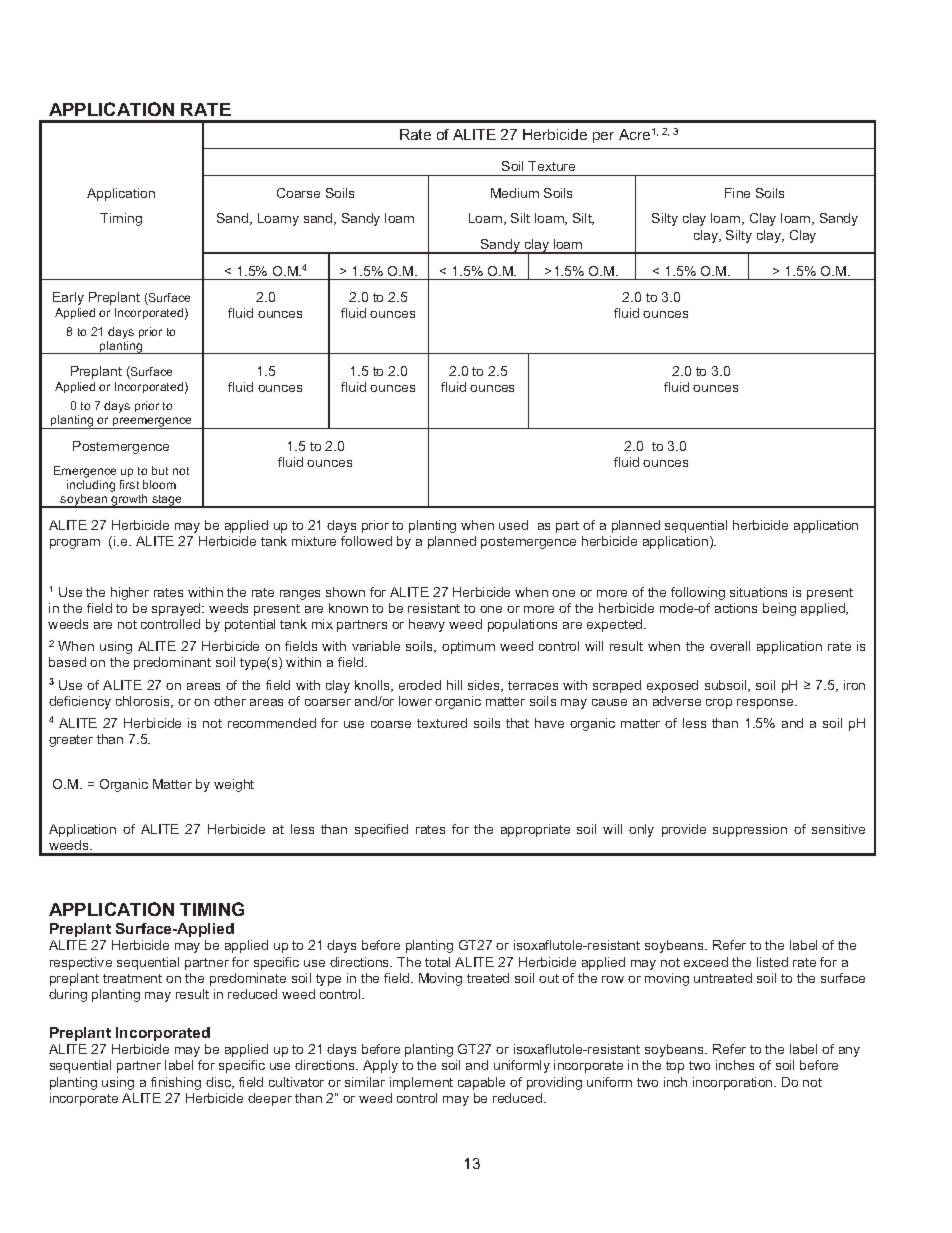 The image size is (952, 1233). I want to click on respective, so click(81, 963).
